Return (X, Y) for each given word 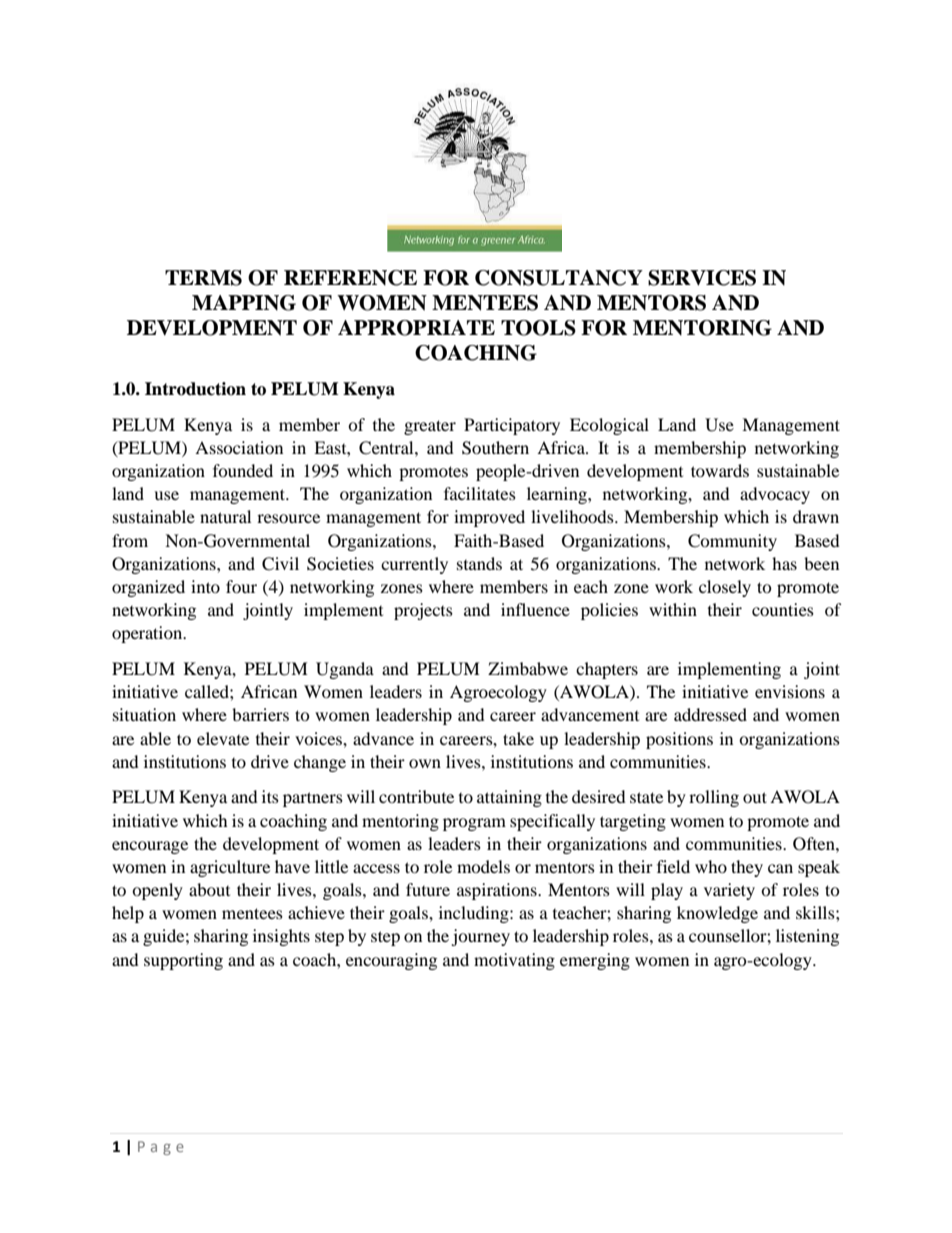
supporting (183, 961)
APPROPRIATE (416, 328)
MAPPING (244, 303)
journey (480, 937)
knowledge (717, 914)
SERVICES (702, 278)
